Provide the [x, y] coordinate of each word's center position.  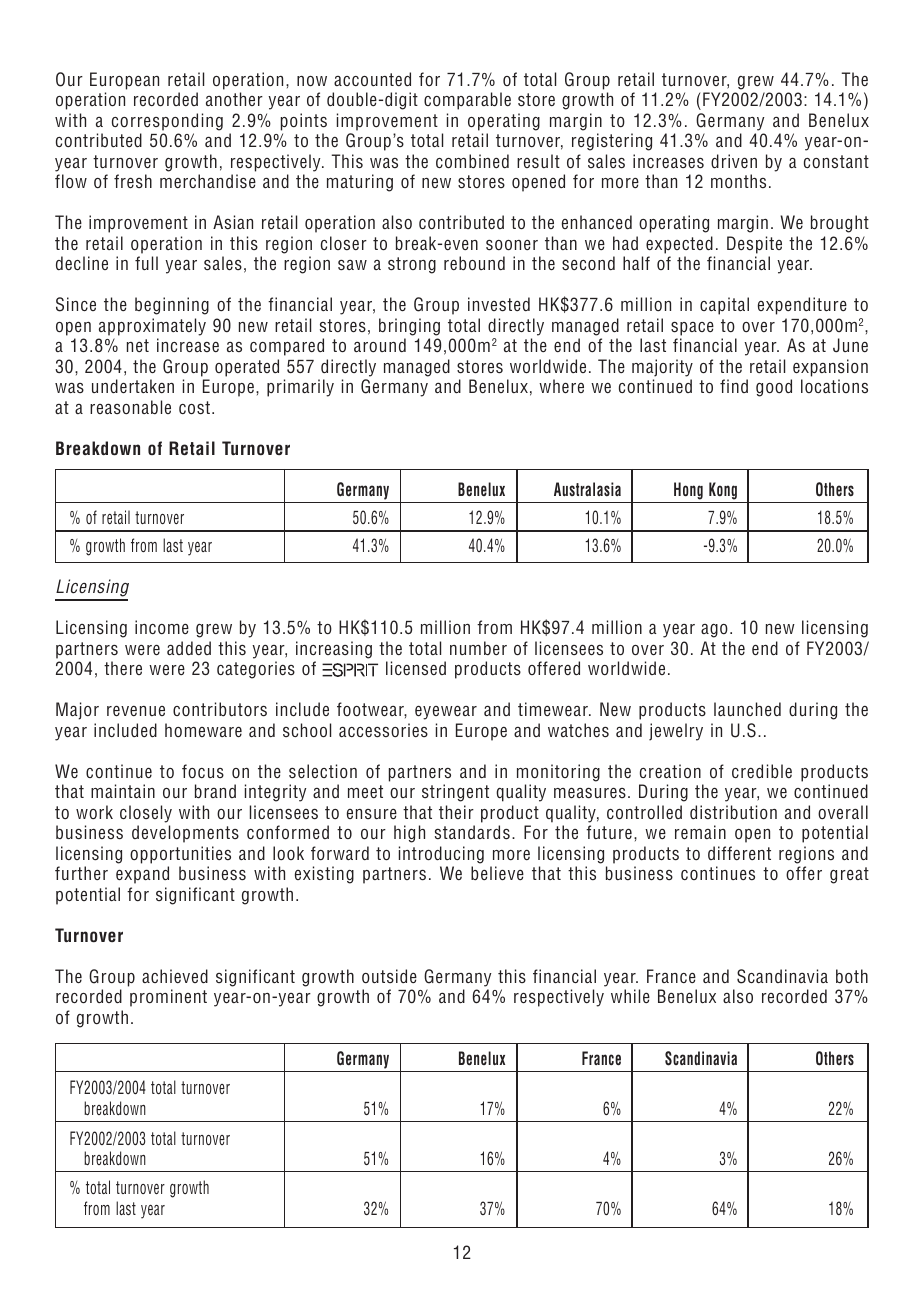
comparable [467, 101]
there [123, 668]
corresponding [167, 122]
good [774, 388]
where [561, 386]
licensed [416, 668]
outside [389, 976]
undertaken [133, 386]
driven [734, 161]
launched [747, 709]
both [852, 976]
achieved [175, 976]
